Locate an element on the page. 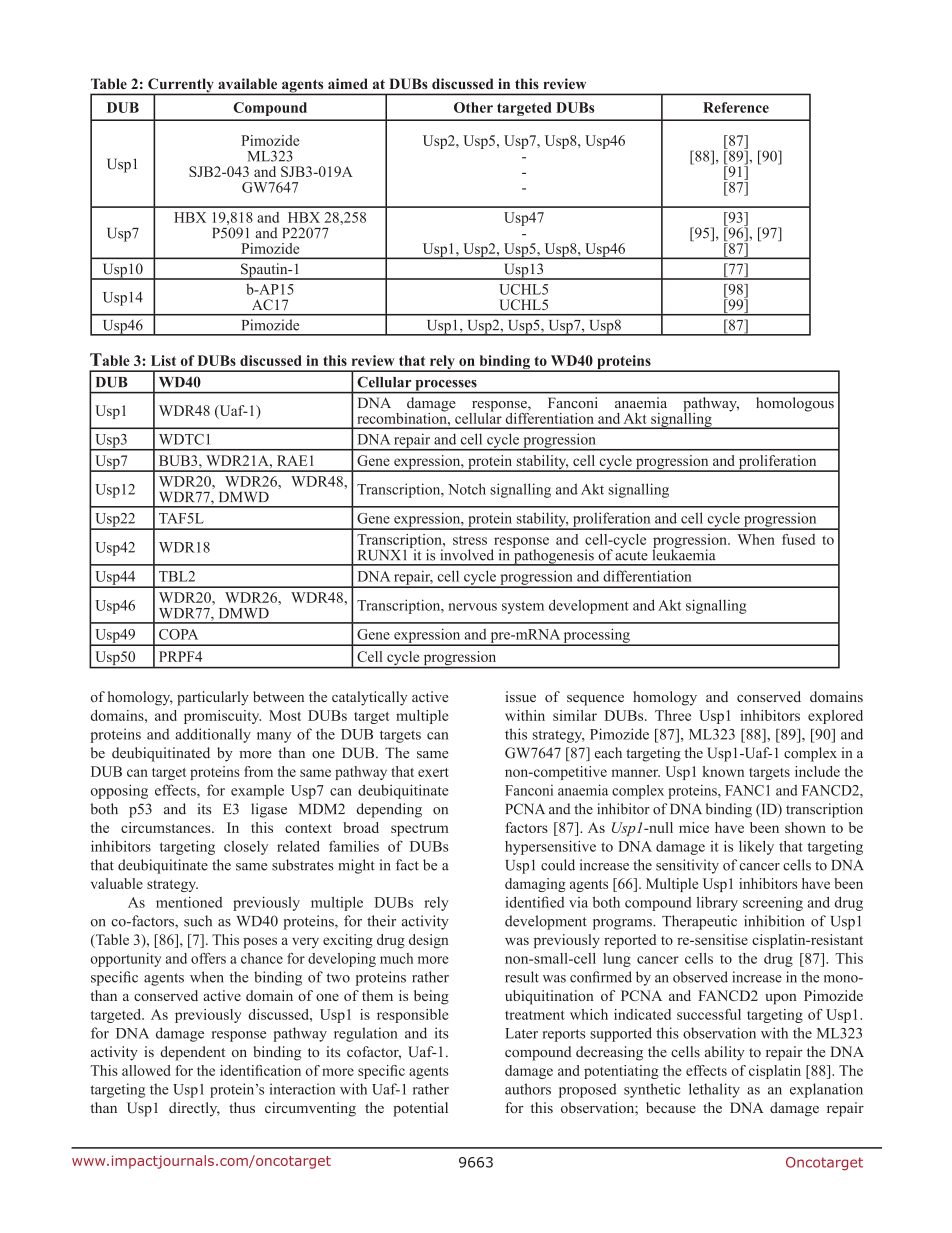 This page has width=952, height=1233. nervous is located at coordinates (472, 607).
